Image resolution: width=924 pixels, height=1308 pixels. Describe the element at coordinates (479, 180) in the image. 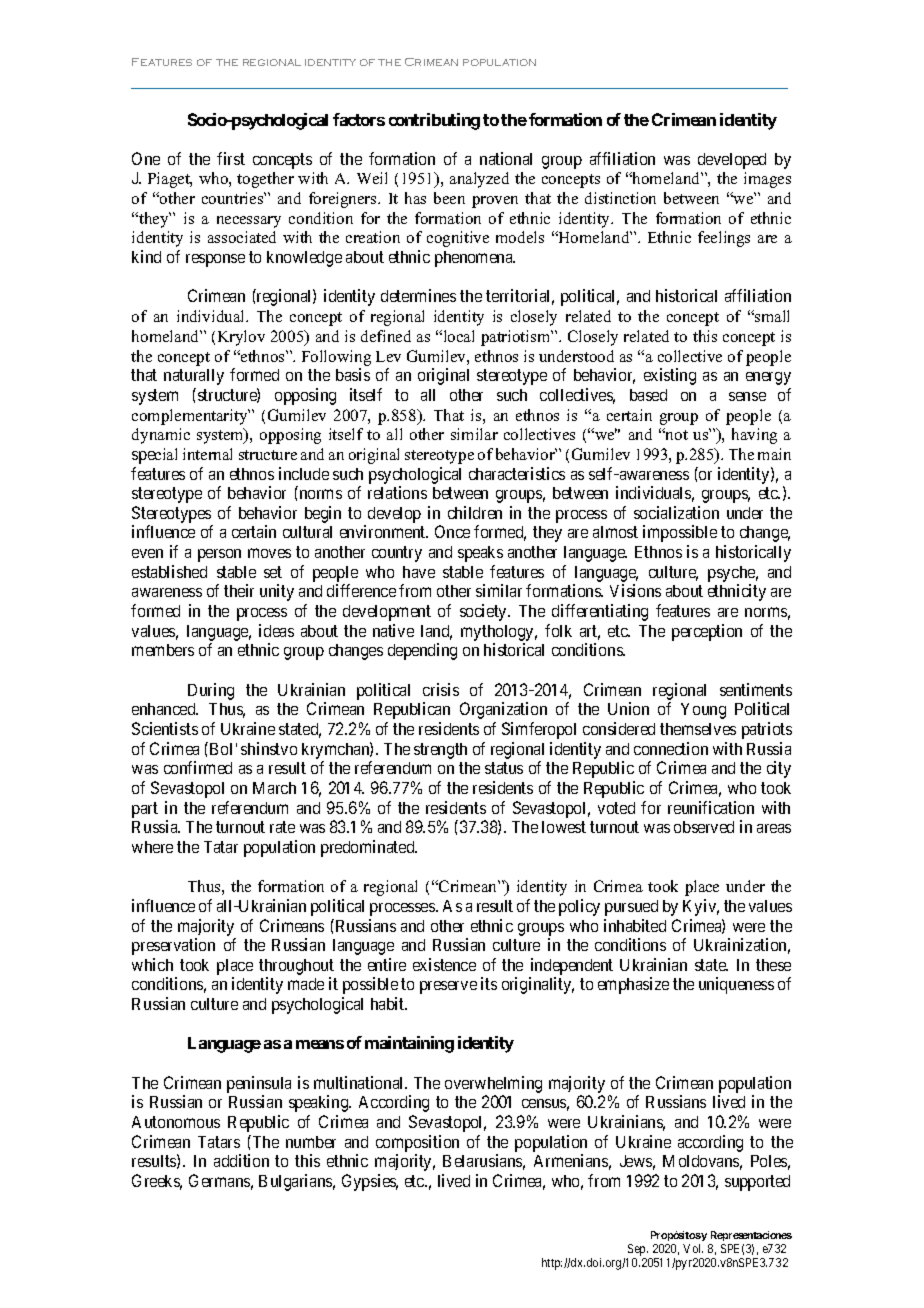

I see `analyzed` at that location.
